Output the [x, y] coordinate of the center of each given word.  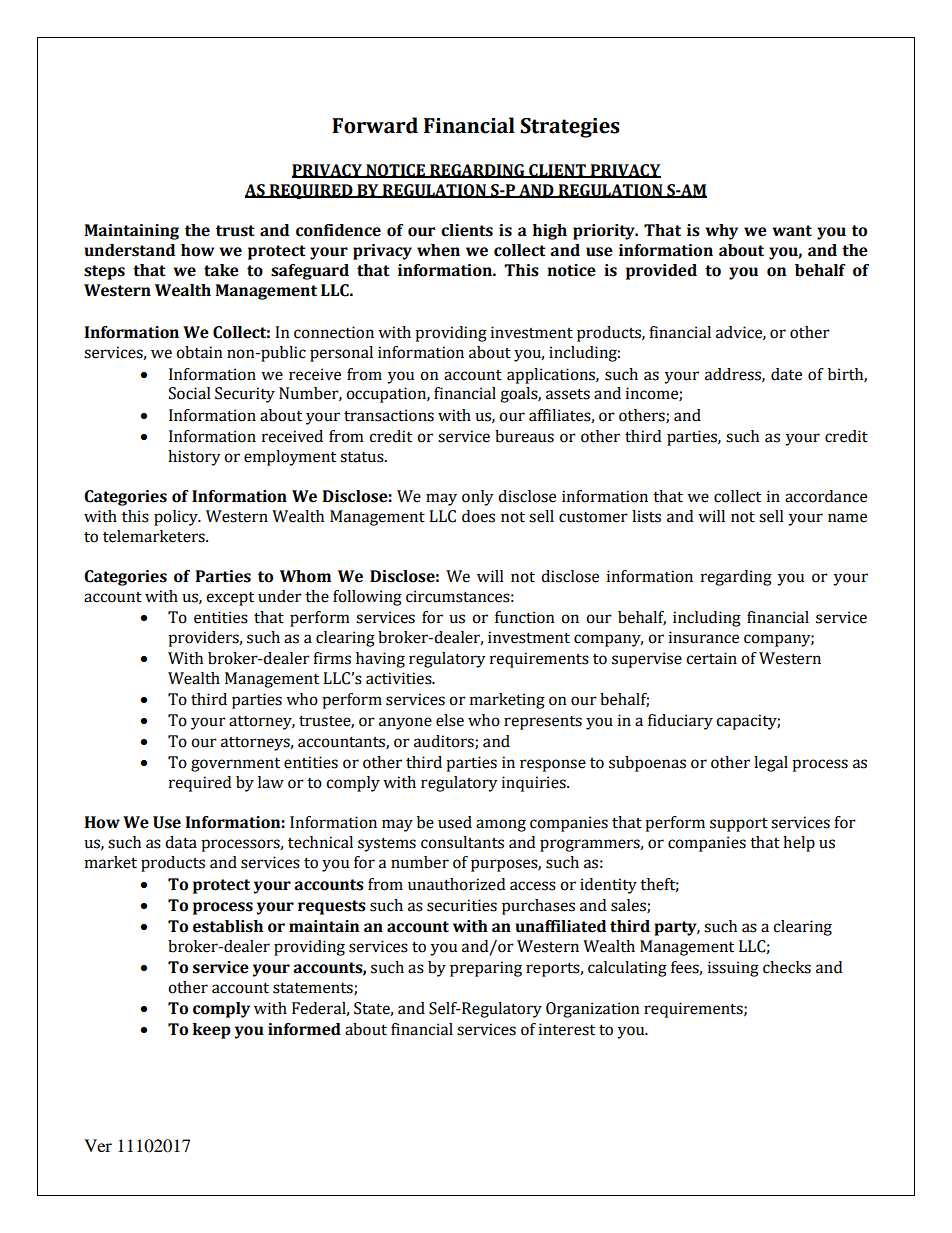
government [235, 765]
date [786, 374]
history [194, 458]
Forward [375, 125]
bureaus [524, 436]
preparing [486, 969]
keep [212, 1031]
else [450, 720]
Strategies [570, 128]
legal [771, 764]
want [792, 231]
